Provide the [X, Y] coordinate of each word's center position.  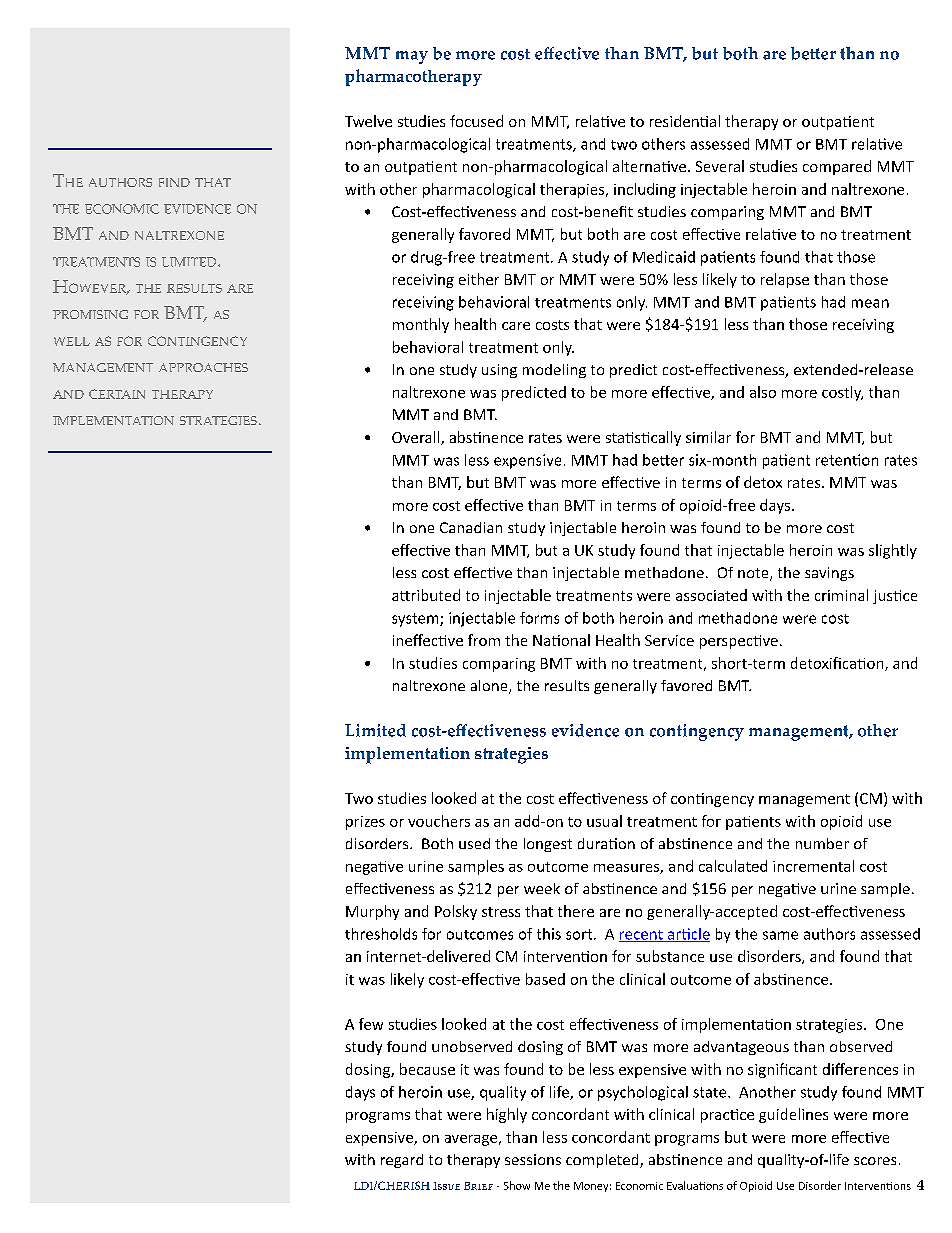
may [412, 57]
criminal [841, 595]
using [499, 371]
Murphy [372, 912]
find [174, 182]
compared [837, 167]
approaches [203, 367]
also [763, 392]
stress [501, 912]
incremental [813, 866]
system [416, 620]
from [484, 640]
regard [402, 1161]
